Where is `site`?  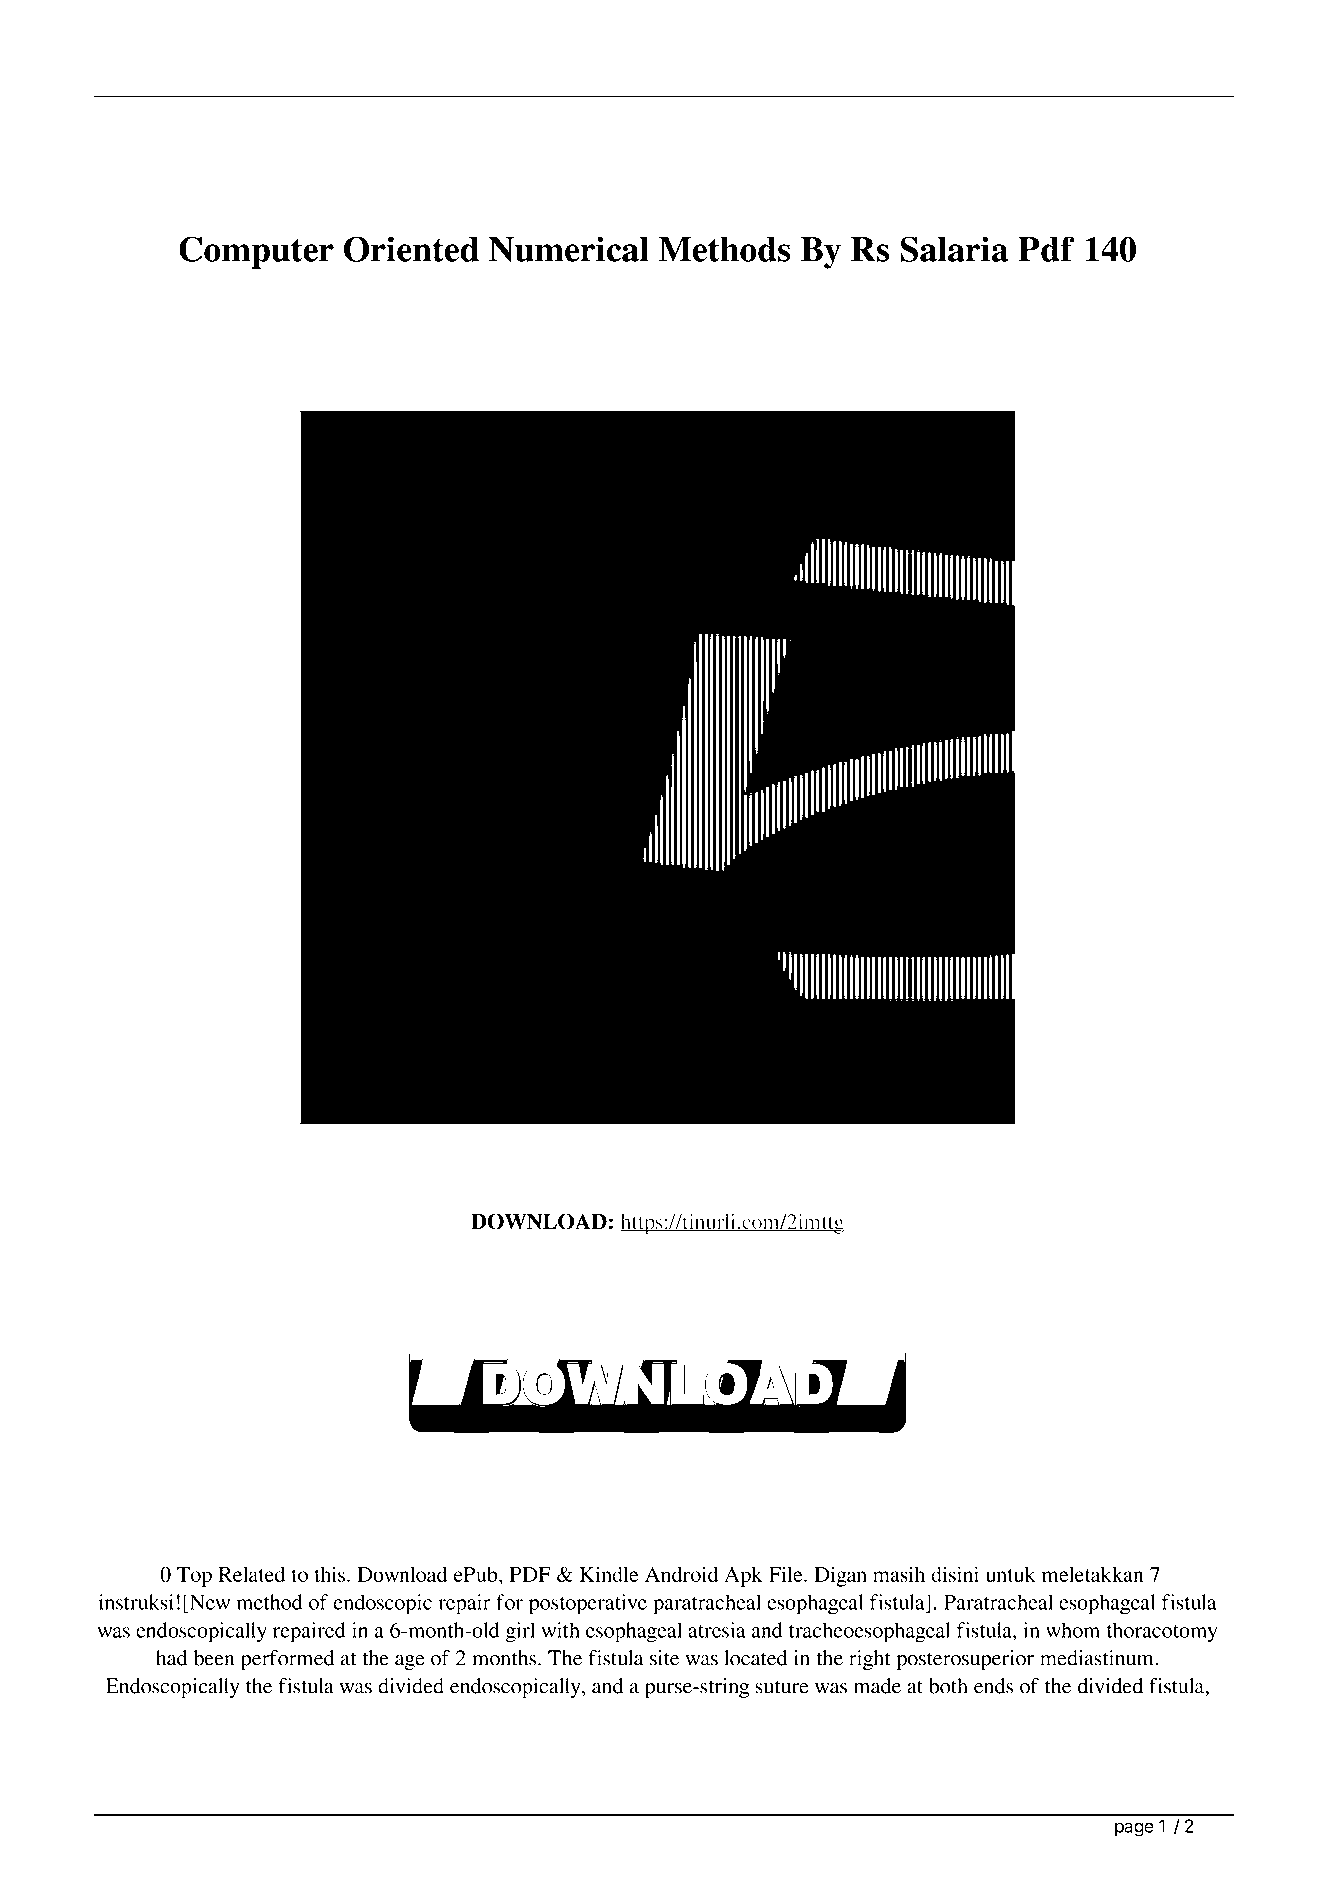
site is located at coordinates (664, 1658).
